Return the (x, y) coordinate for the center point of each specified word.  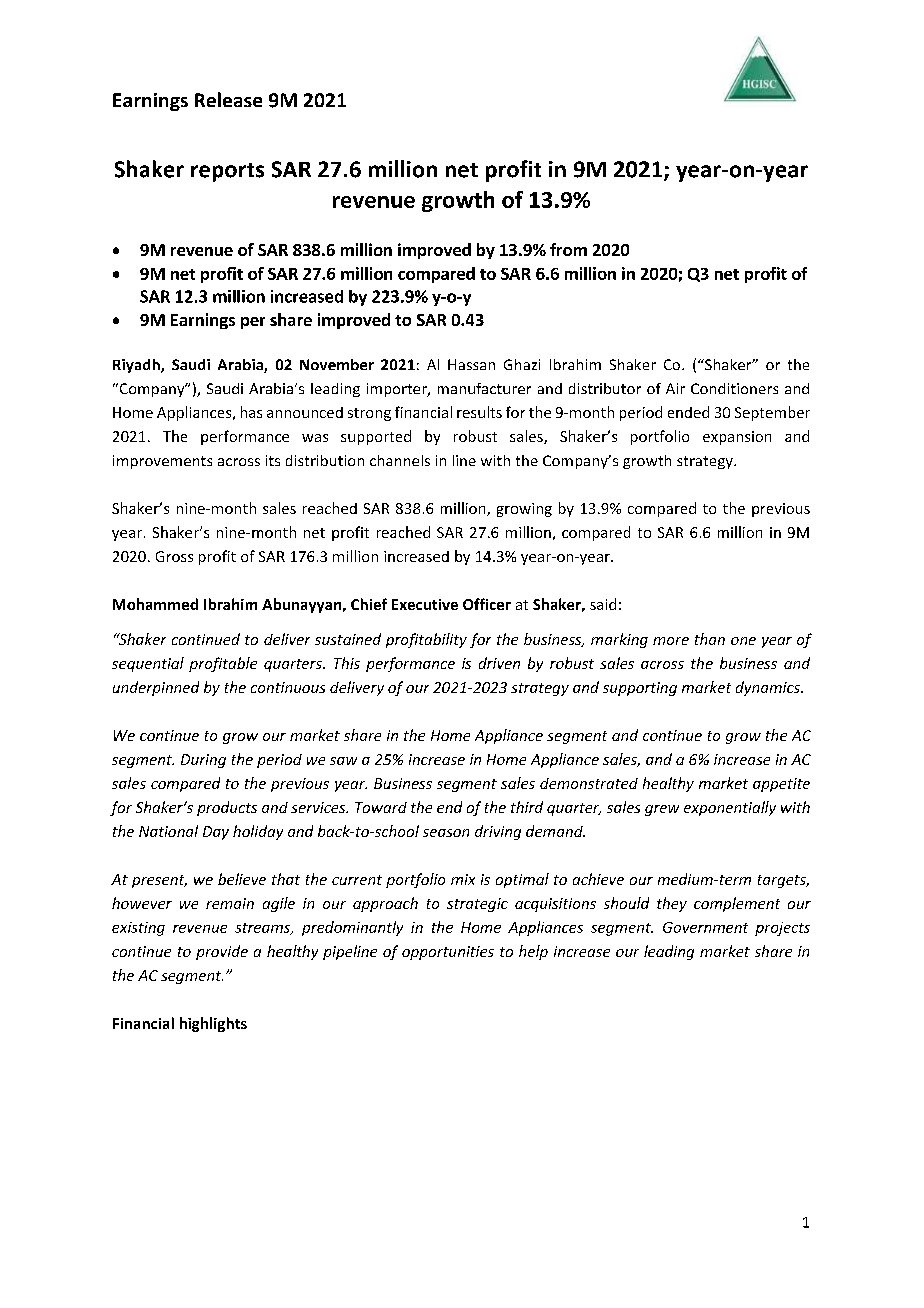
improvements (162, 462)
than (710, 639)
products (227, 808)
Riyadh (137, 366)
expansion (737, 438)
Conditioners (734, 388)
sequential (148, 664)
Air (675, 388)
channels (400, 460)
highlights (213, 1024)
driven (499, 663)
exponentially (730, 808)
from (568, 249)
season (446, 833)
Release (228, 99)
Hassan (471, 364)
